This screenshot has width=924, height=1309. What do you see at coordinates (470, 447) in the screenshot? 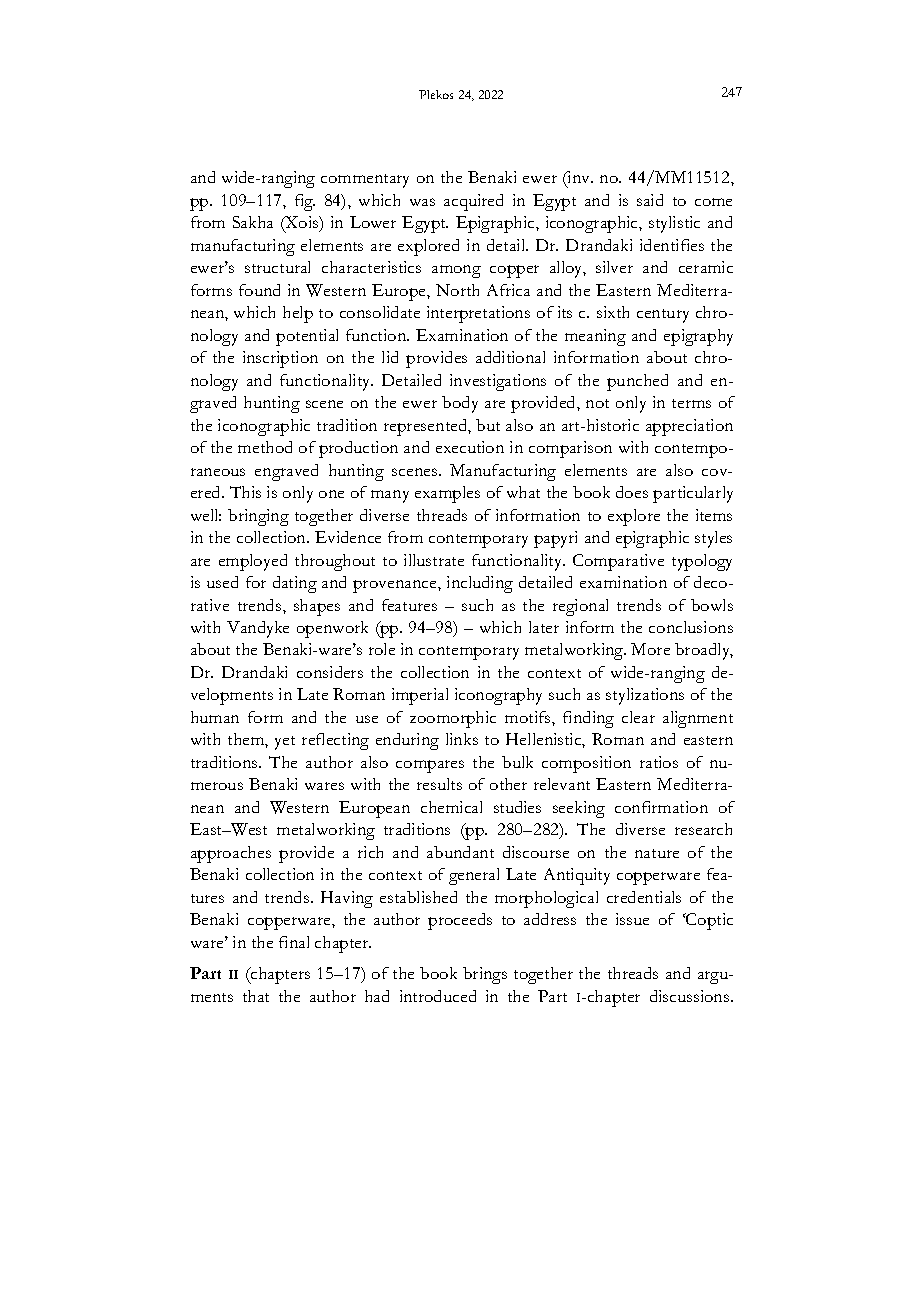
I see `execution` at bounding box center [470, 447].
